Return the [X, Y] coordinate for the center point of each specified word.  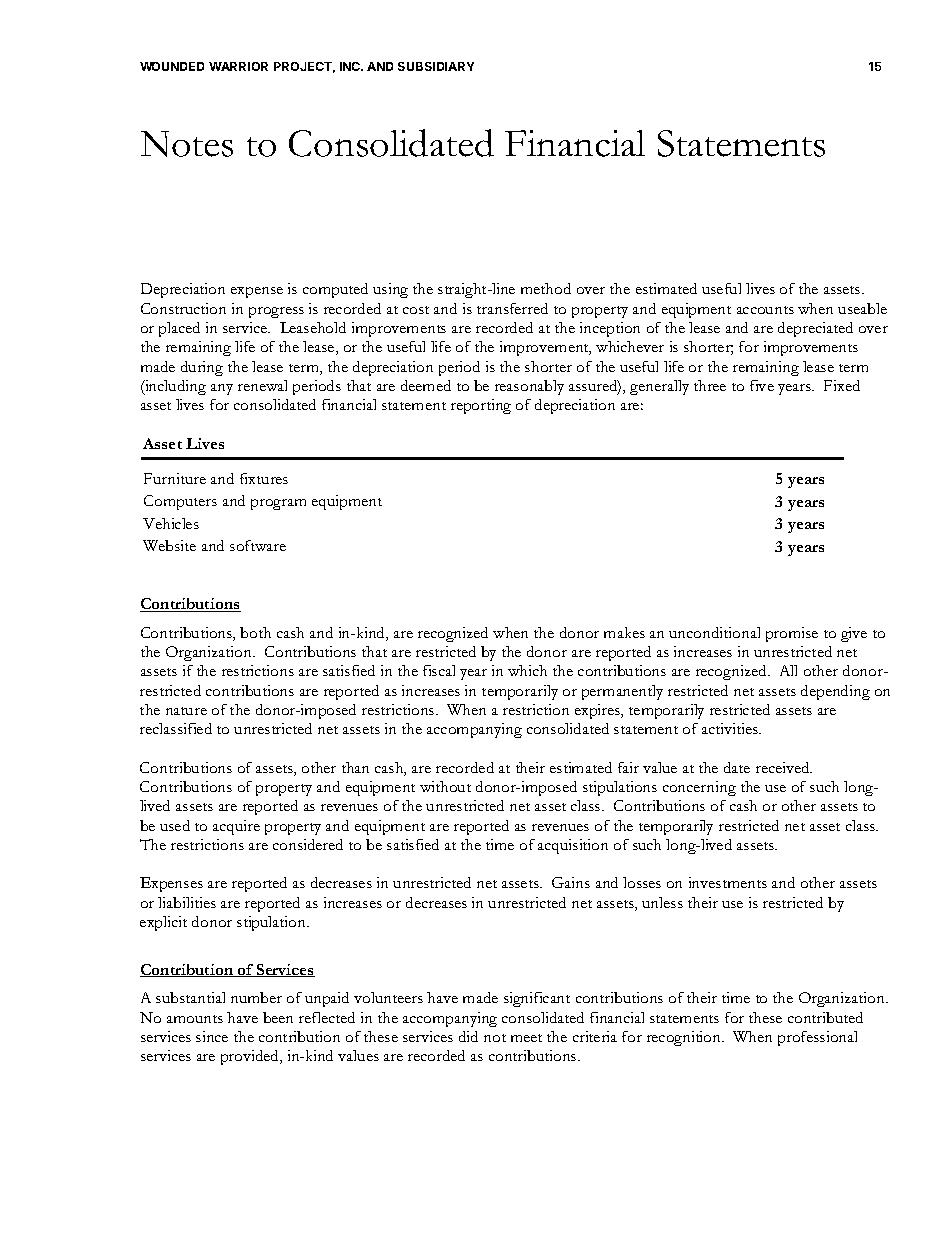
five [762, 385]
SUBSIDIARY [436, 66]
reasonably [529, 387]
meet [526, 1038]
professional [817, 1038]
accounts [765, 310]
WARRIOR [238, 66]
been [278, 1017]
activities [731, 728]
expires [598, 711]
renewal [262, 385]
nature [186, 711]
